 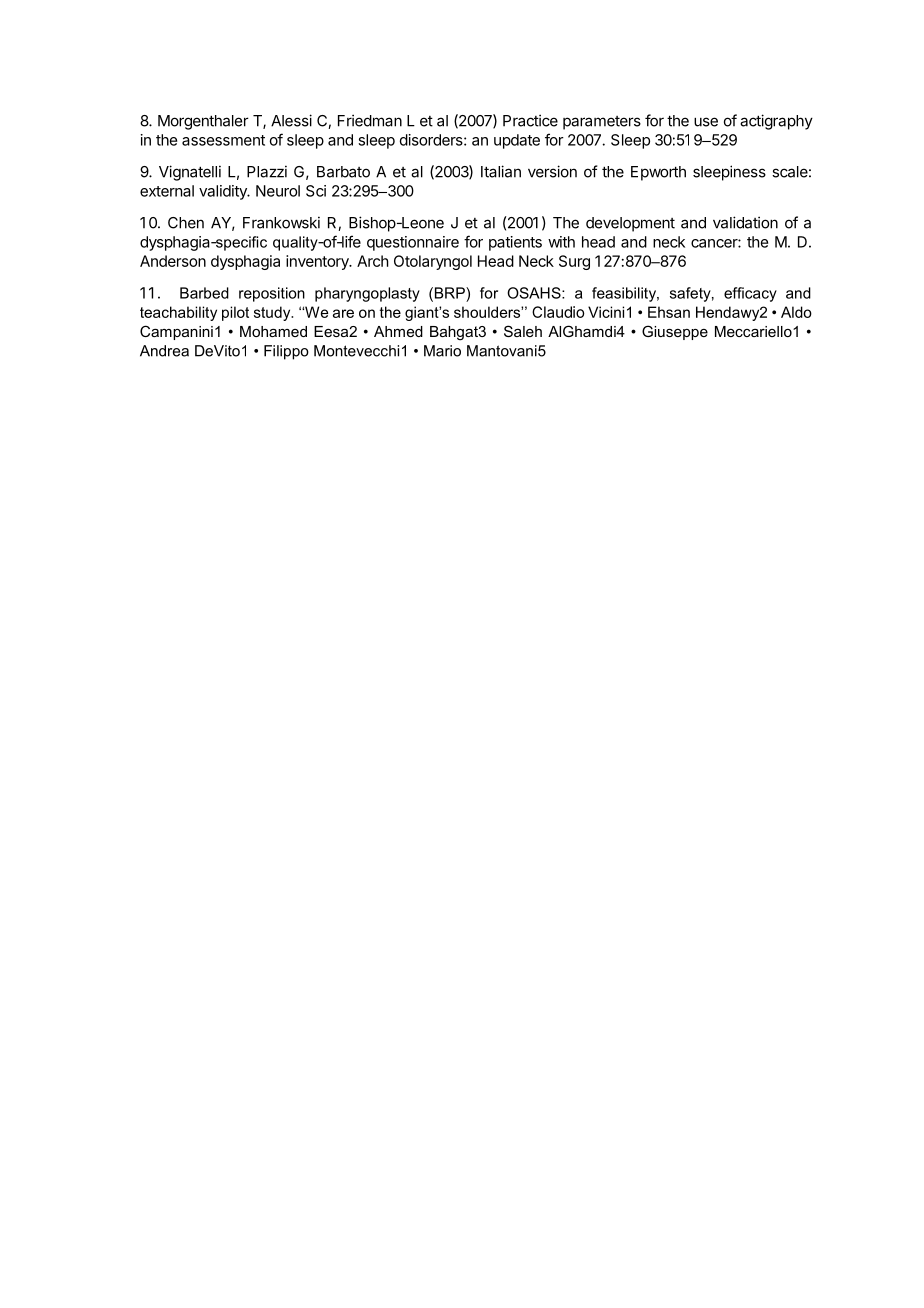 I want to click on Neurol, so click(x=278, y=191).
